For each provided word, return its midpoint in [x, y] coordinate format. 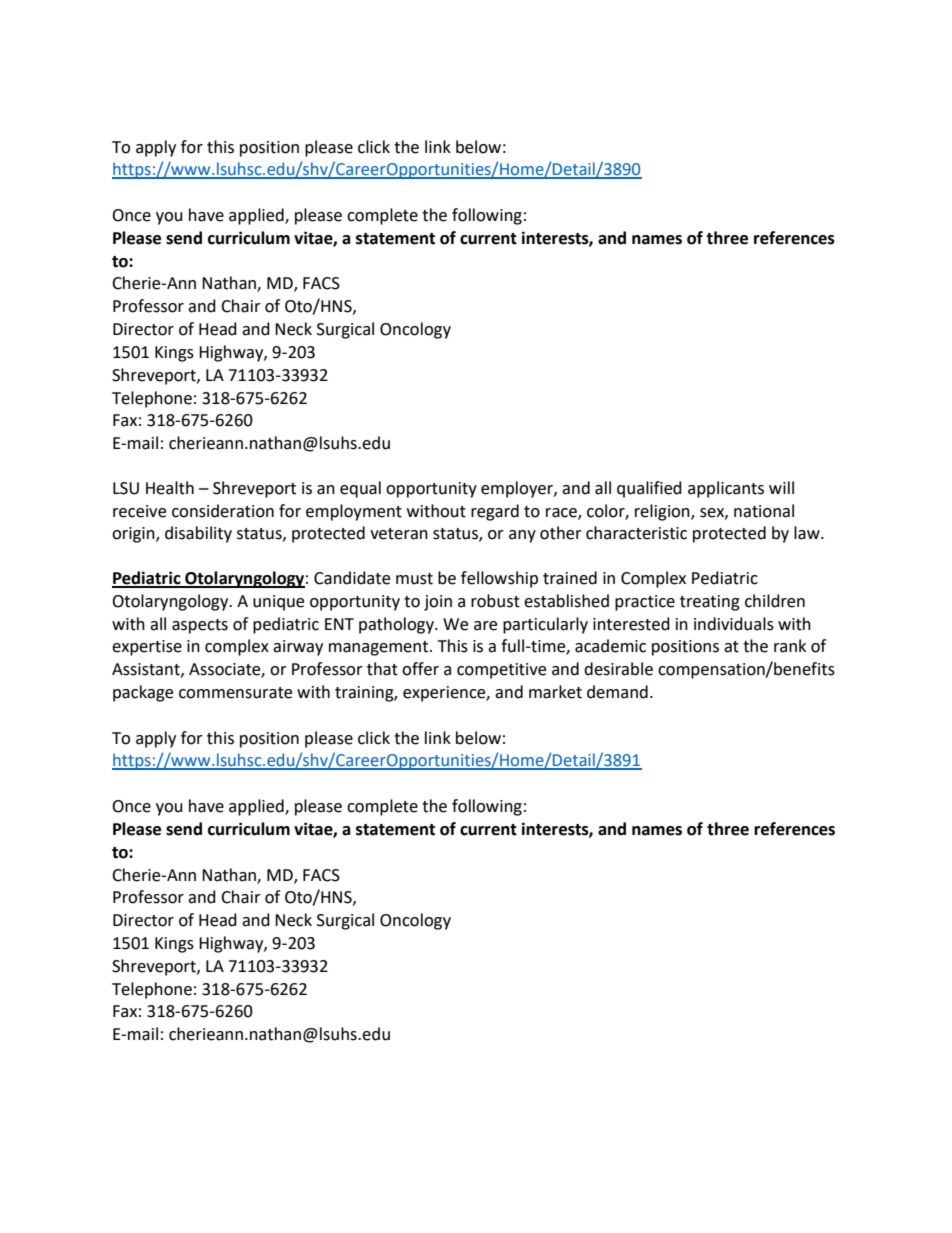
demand [617, 692]
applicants [726, 489]
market [555, 692]
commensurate [235, 693]
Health [170, 488]
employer [518, 489]
